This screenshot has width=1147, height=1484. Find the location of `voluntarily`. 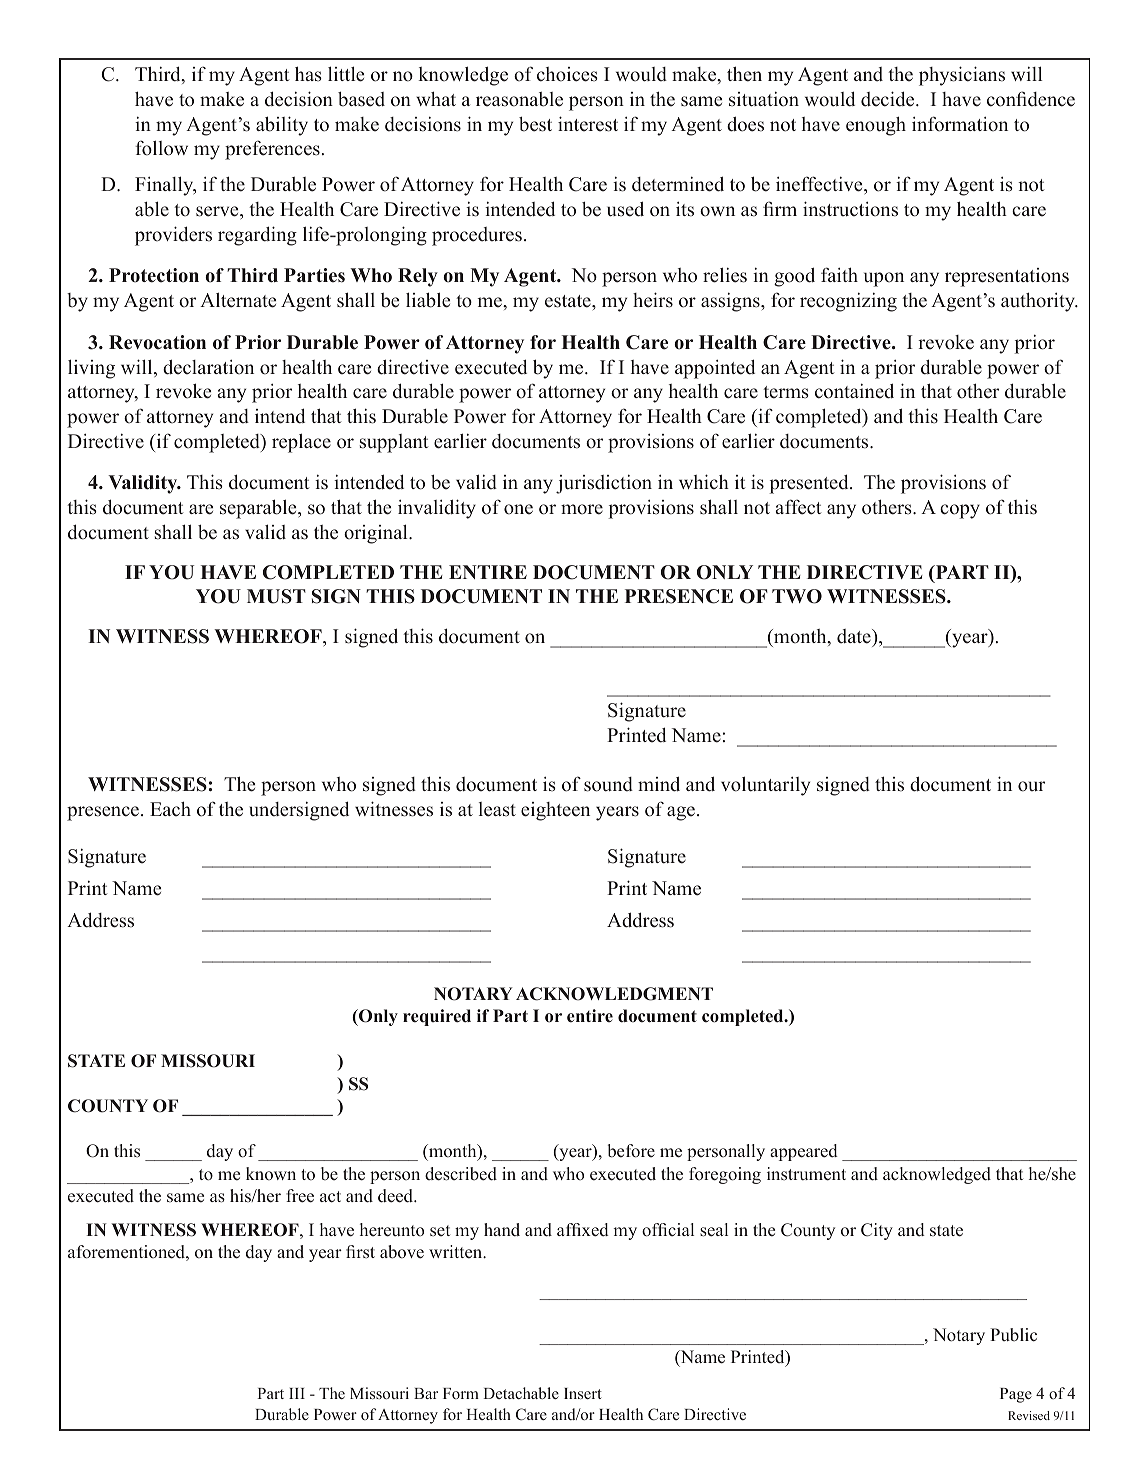

voluntarily is located at coordinates (765, 786).
